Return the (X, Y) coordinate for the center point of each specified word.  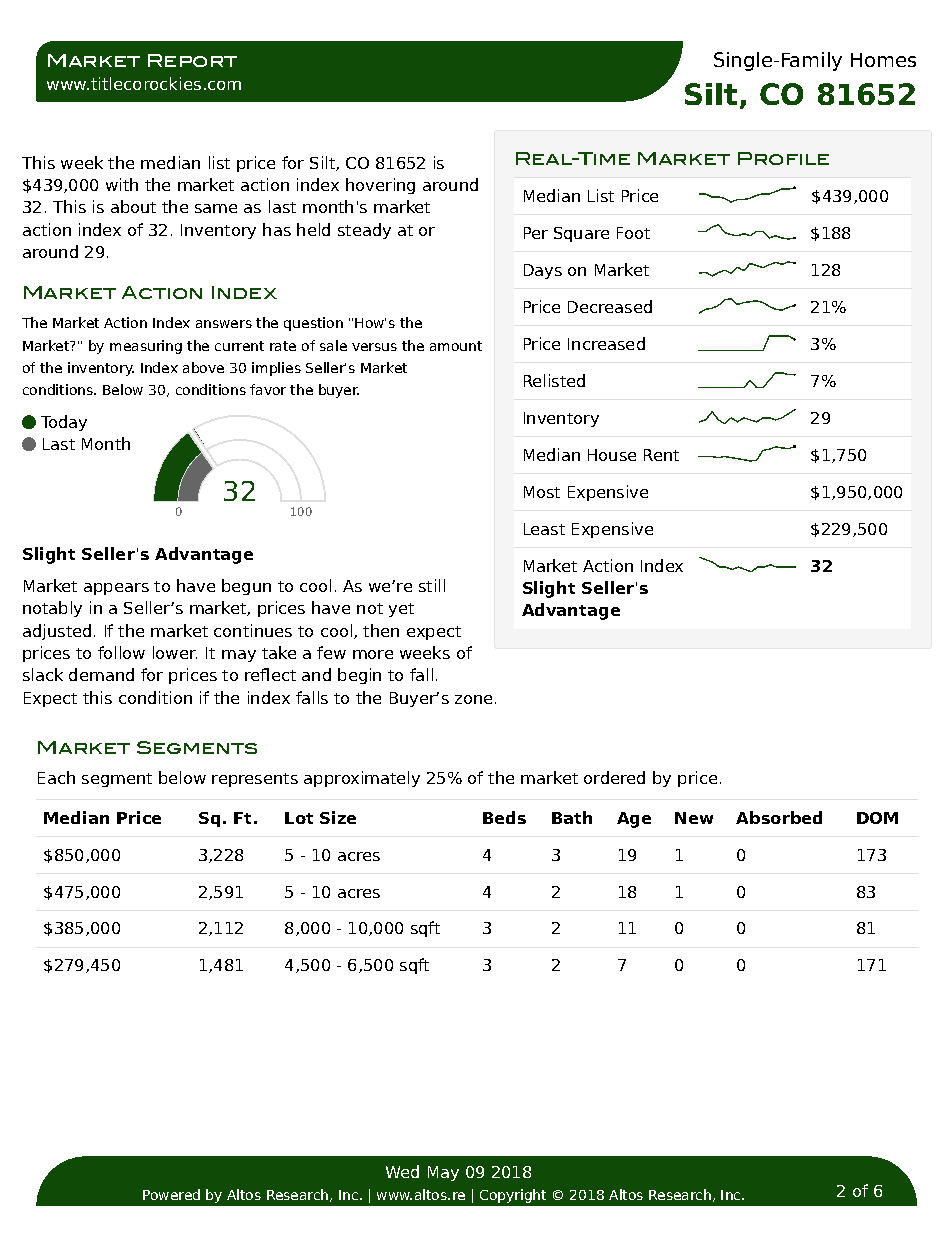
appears (116, 589)
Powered (171, 1194)
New (694, 818)
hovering (380, 186)
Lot (299, 818)
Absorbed (779, 817)
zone (473, 699)
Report (192, 60)
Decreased (610, 306)
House (612, 455)
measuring (146, 347)
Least (544, 529)
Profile (783, 158)
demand (101, 674)
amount (456, 346)
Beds (504, 817)
